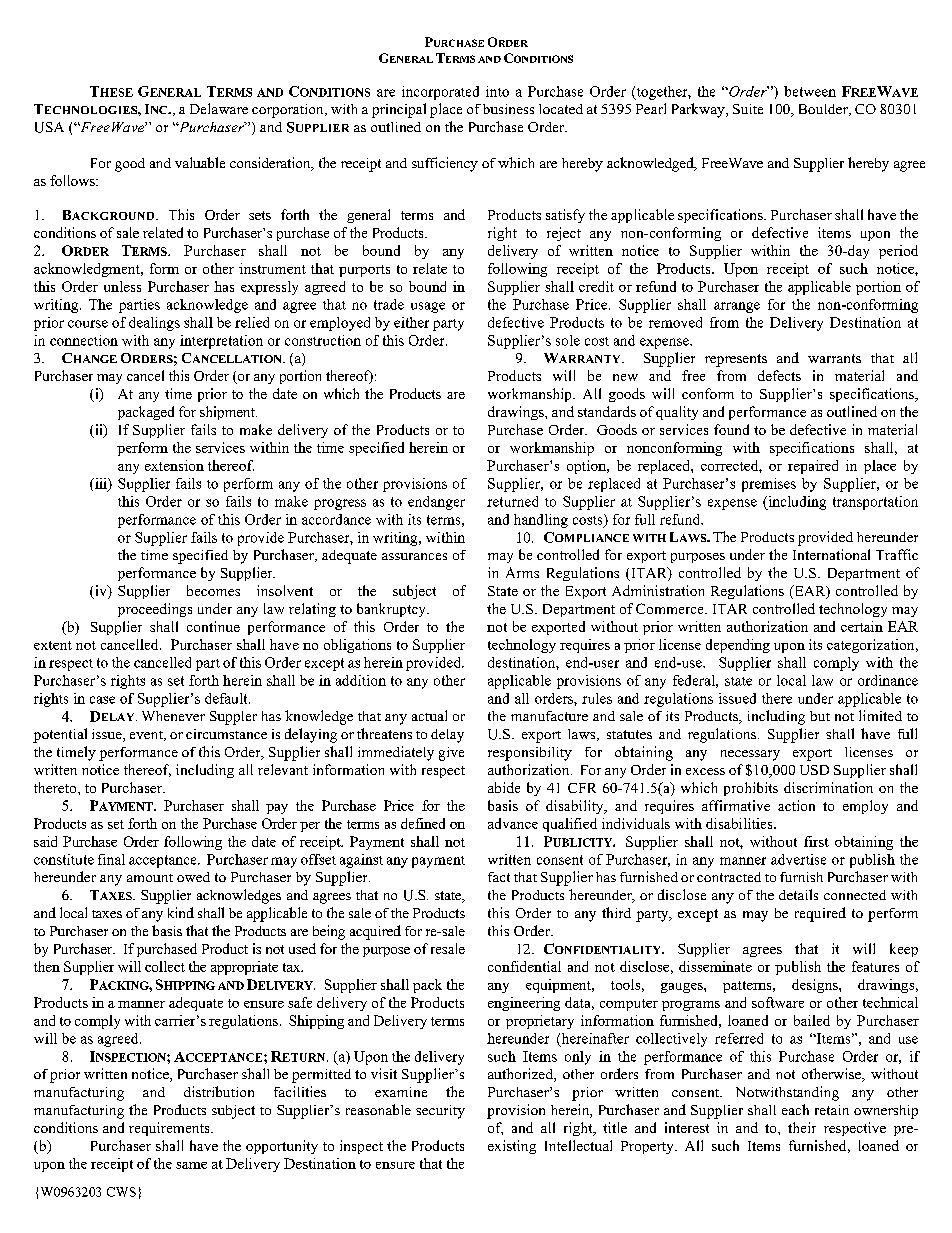 Image resolution: width=952 pixels, height=1233 pixels. What do you see at coordinates (392, 610) in the page?
I see `bankruptcy` at bounding box center [392, 610].
